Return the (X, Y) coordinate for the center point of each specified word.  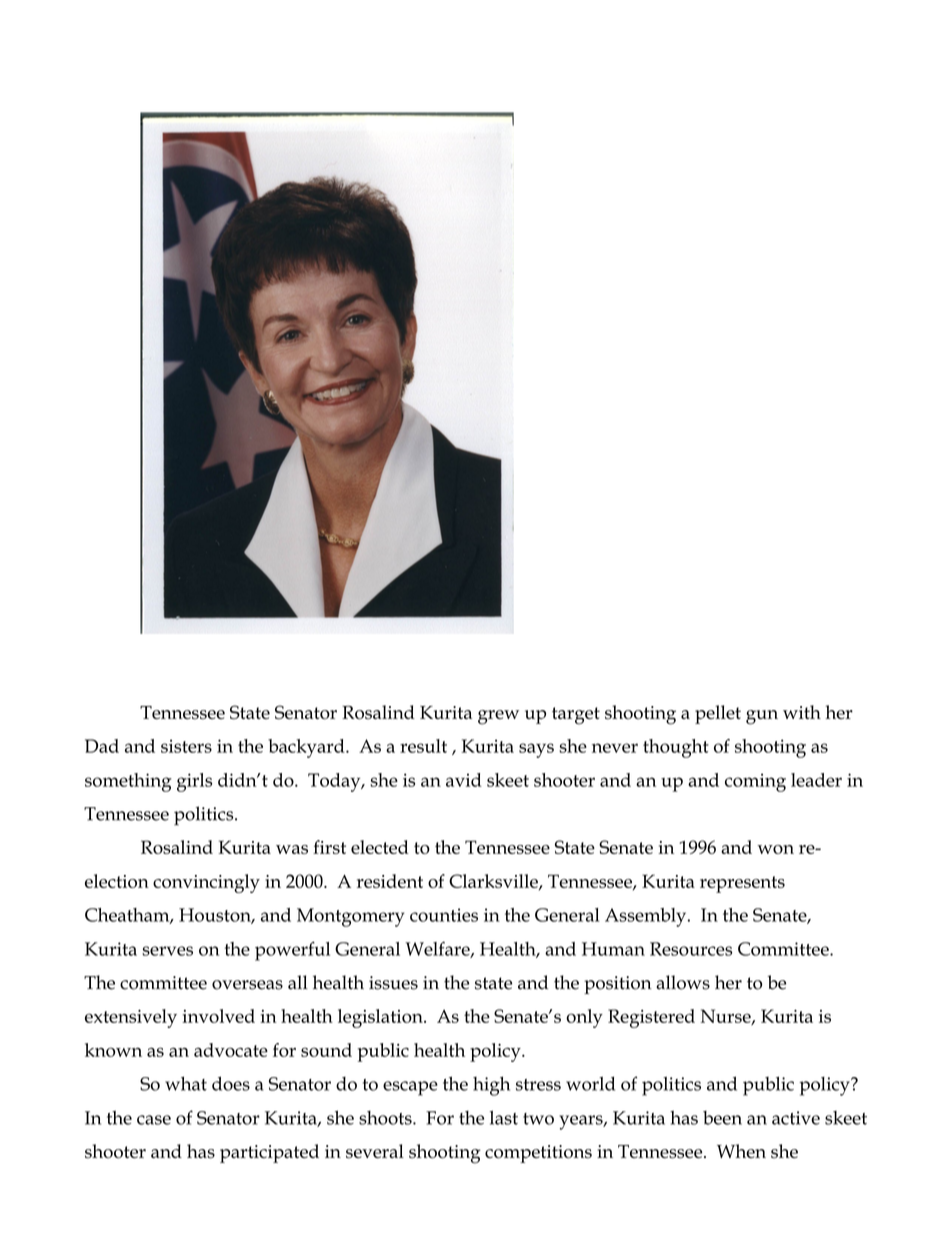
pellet (718, 714)
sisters (186, 746)
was (292, 849)
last (504, 1117)
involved (218, 1016)
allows (683, 982)
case (154, 1120)
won (775, 849)
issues (393, 983)
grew (498, 717)
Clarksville (494, 882)
